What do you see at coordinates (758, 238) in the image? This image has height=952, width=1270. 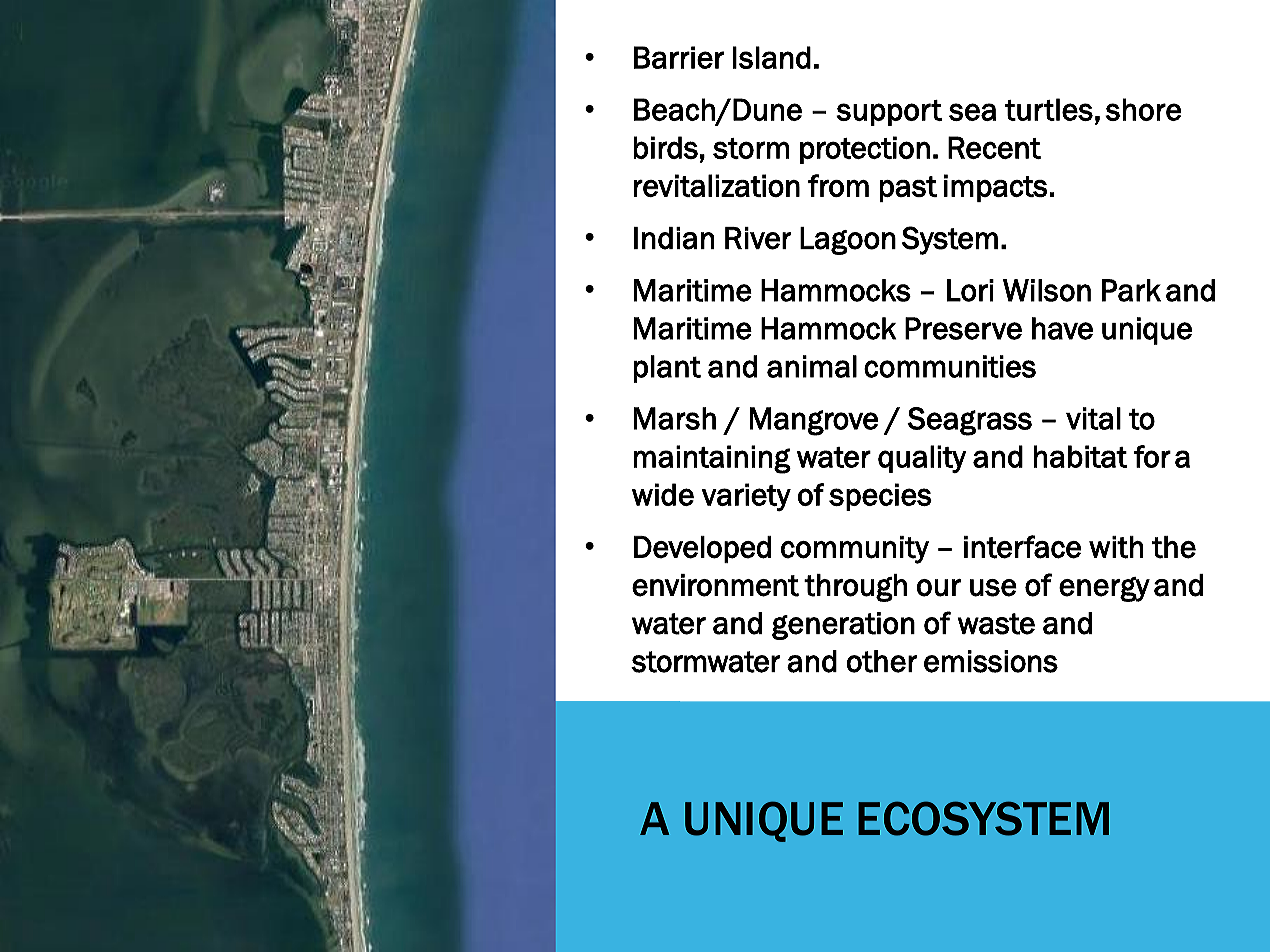 I see `River` at bounding box center [758, 238].
